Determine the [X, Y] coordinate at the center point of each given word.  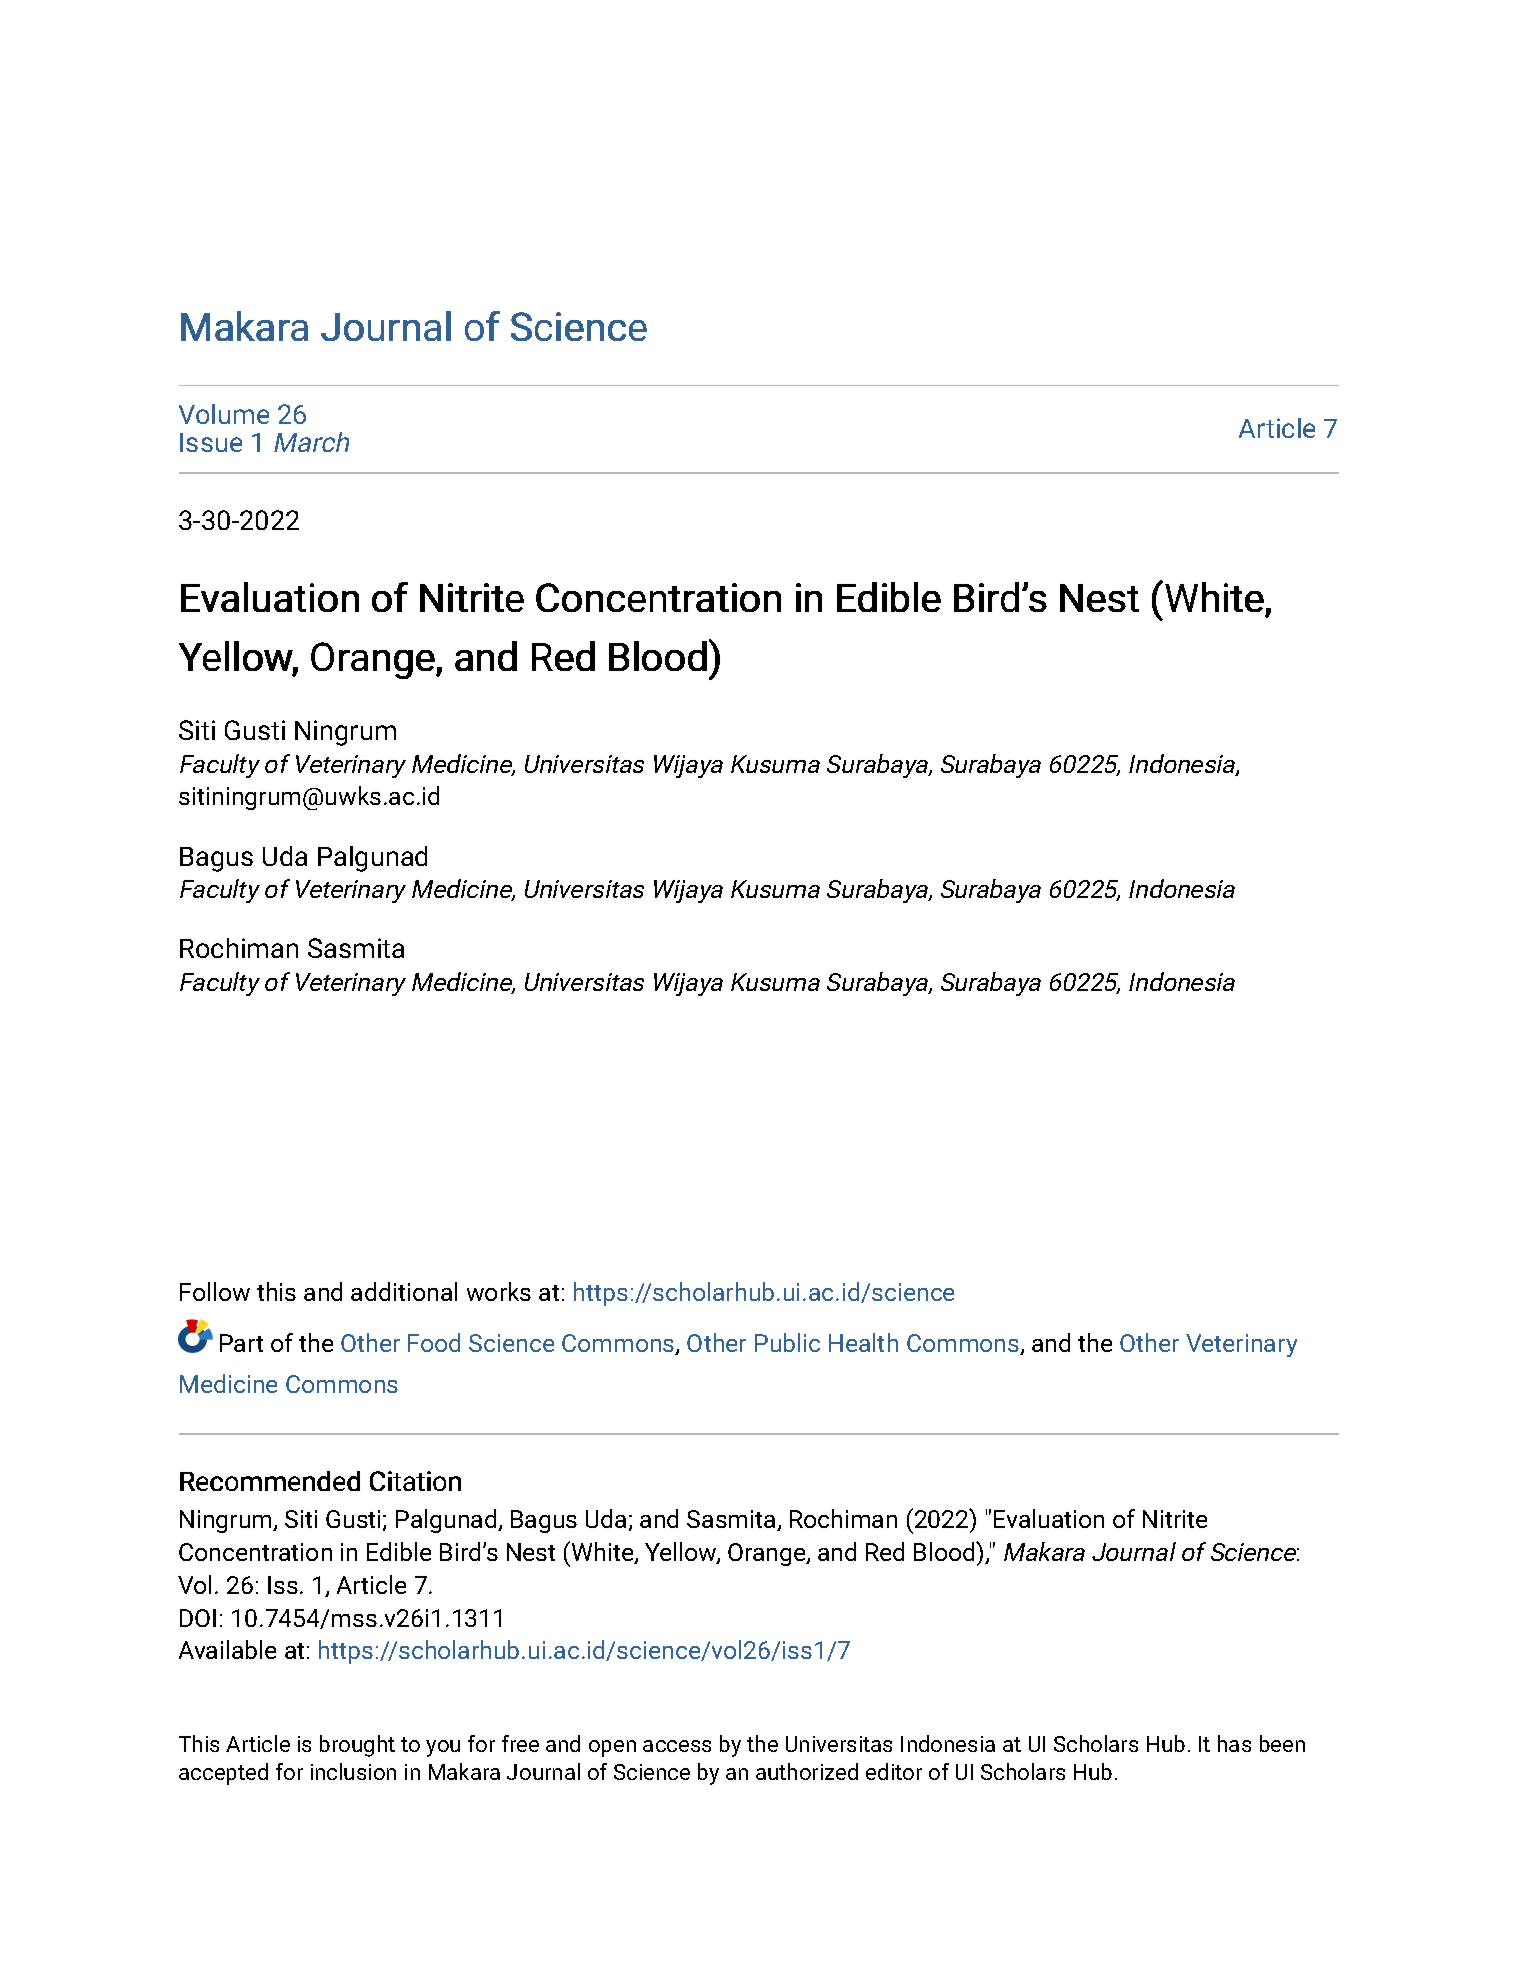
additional [404, 1291]
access [677, 1746]
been [1282, 1743]
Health [863, 1342]
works [499, 1291]
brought [357, 1746]
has [1234, 1743]
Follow [215, 1291]
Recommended [270, 1481]
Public [787, 1342]
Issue [211, 442]
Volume [224, 414]
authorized [807, 1771]
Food [434, 1342]
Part [241, 1343]
